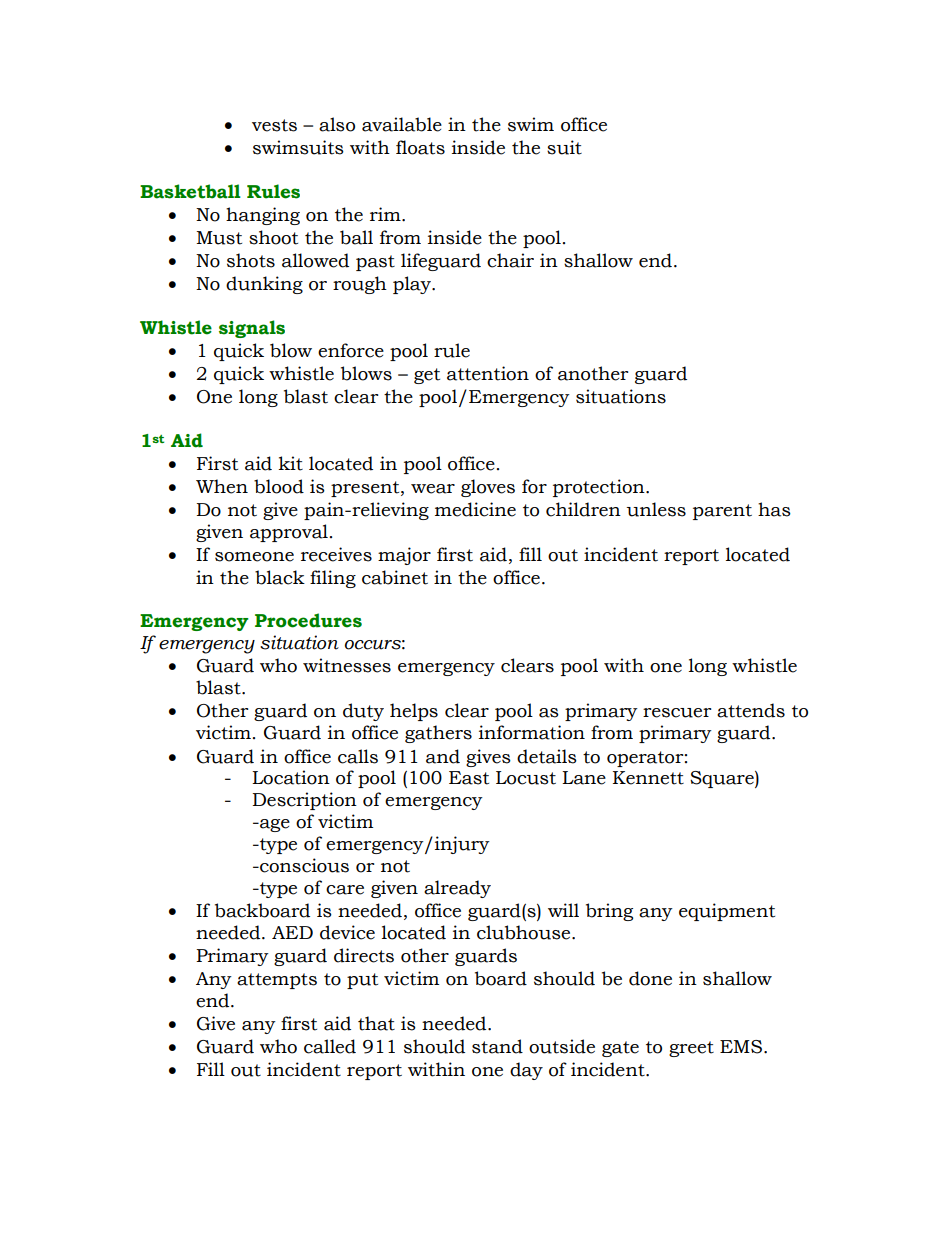 The image size is (952, 1233). Describe the element at coordinates (510, 260) in the document. I see `chair` at that location.
